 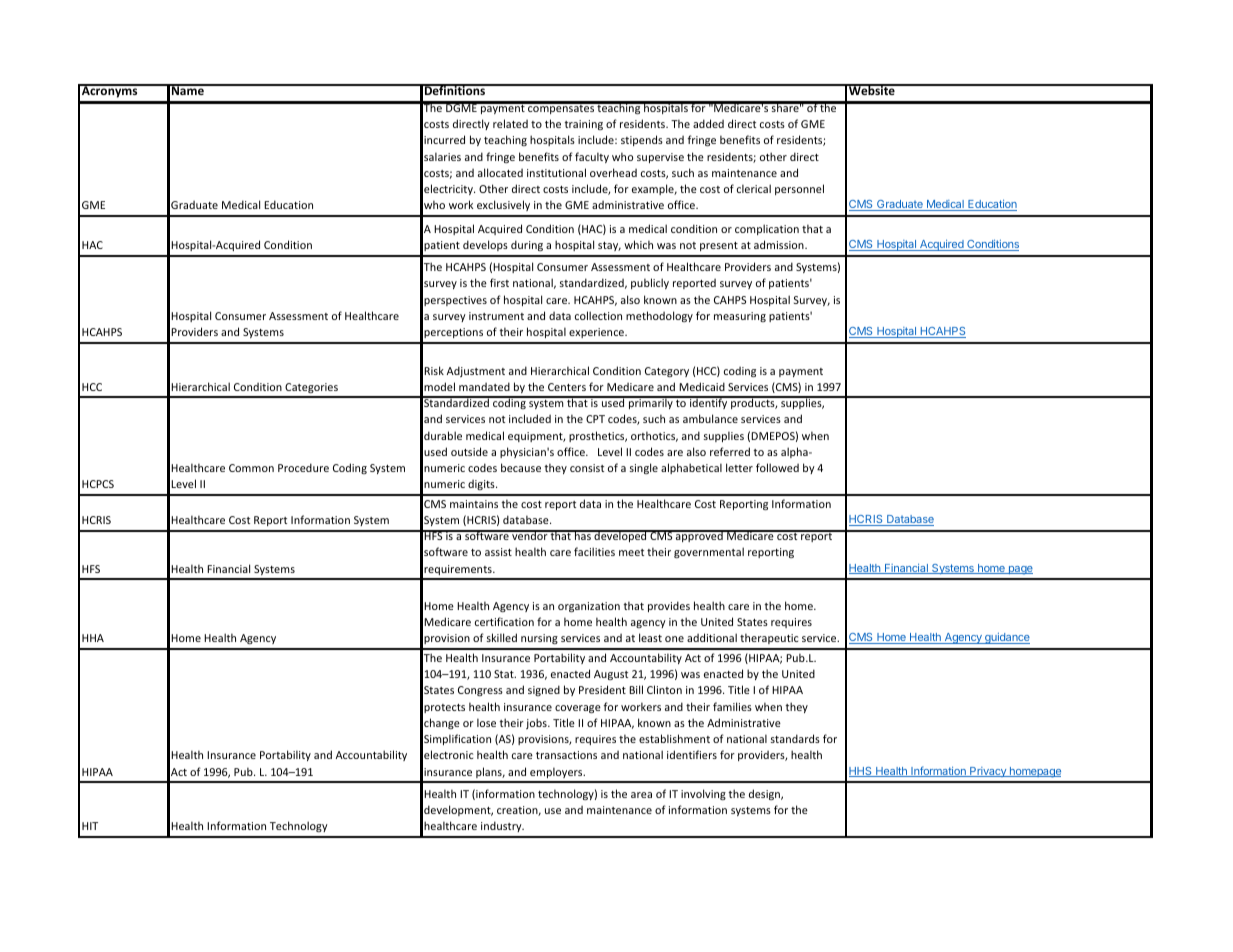 What do you see at coordinates (521, 467) in the screenshot?
I see `because` at bounding box center [521, 467].
